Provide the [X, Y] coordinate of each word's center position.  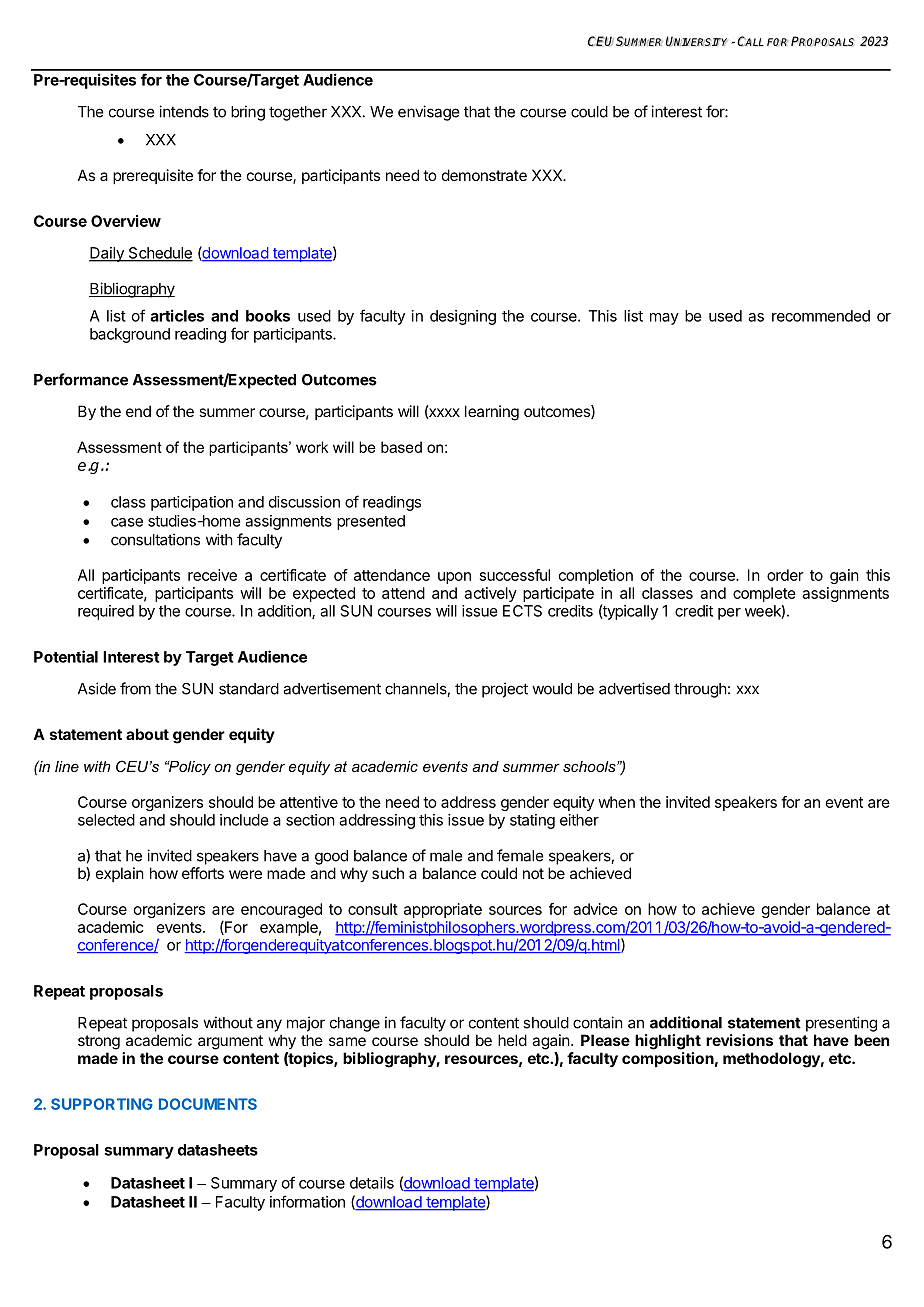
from [135, 688]
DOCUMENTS [208, 1104]
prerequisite [153, 176]
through [700, 690]
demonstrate [484, 175]
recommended [821, 316]
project [505, 690]
